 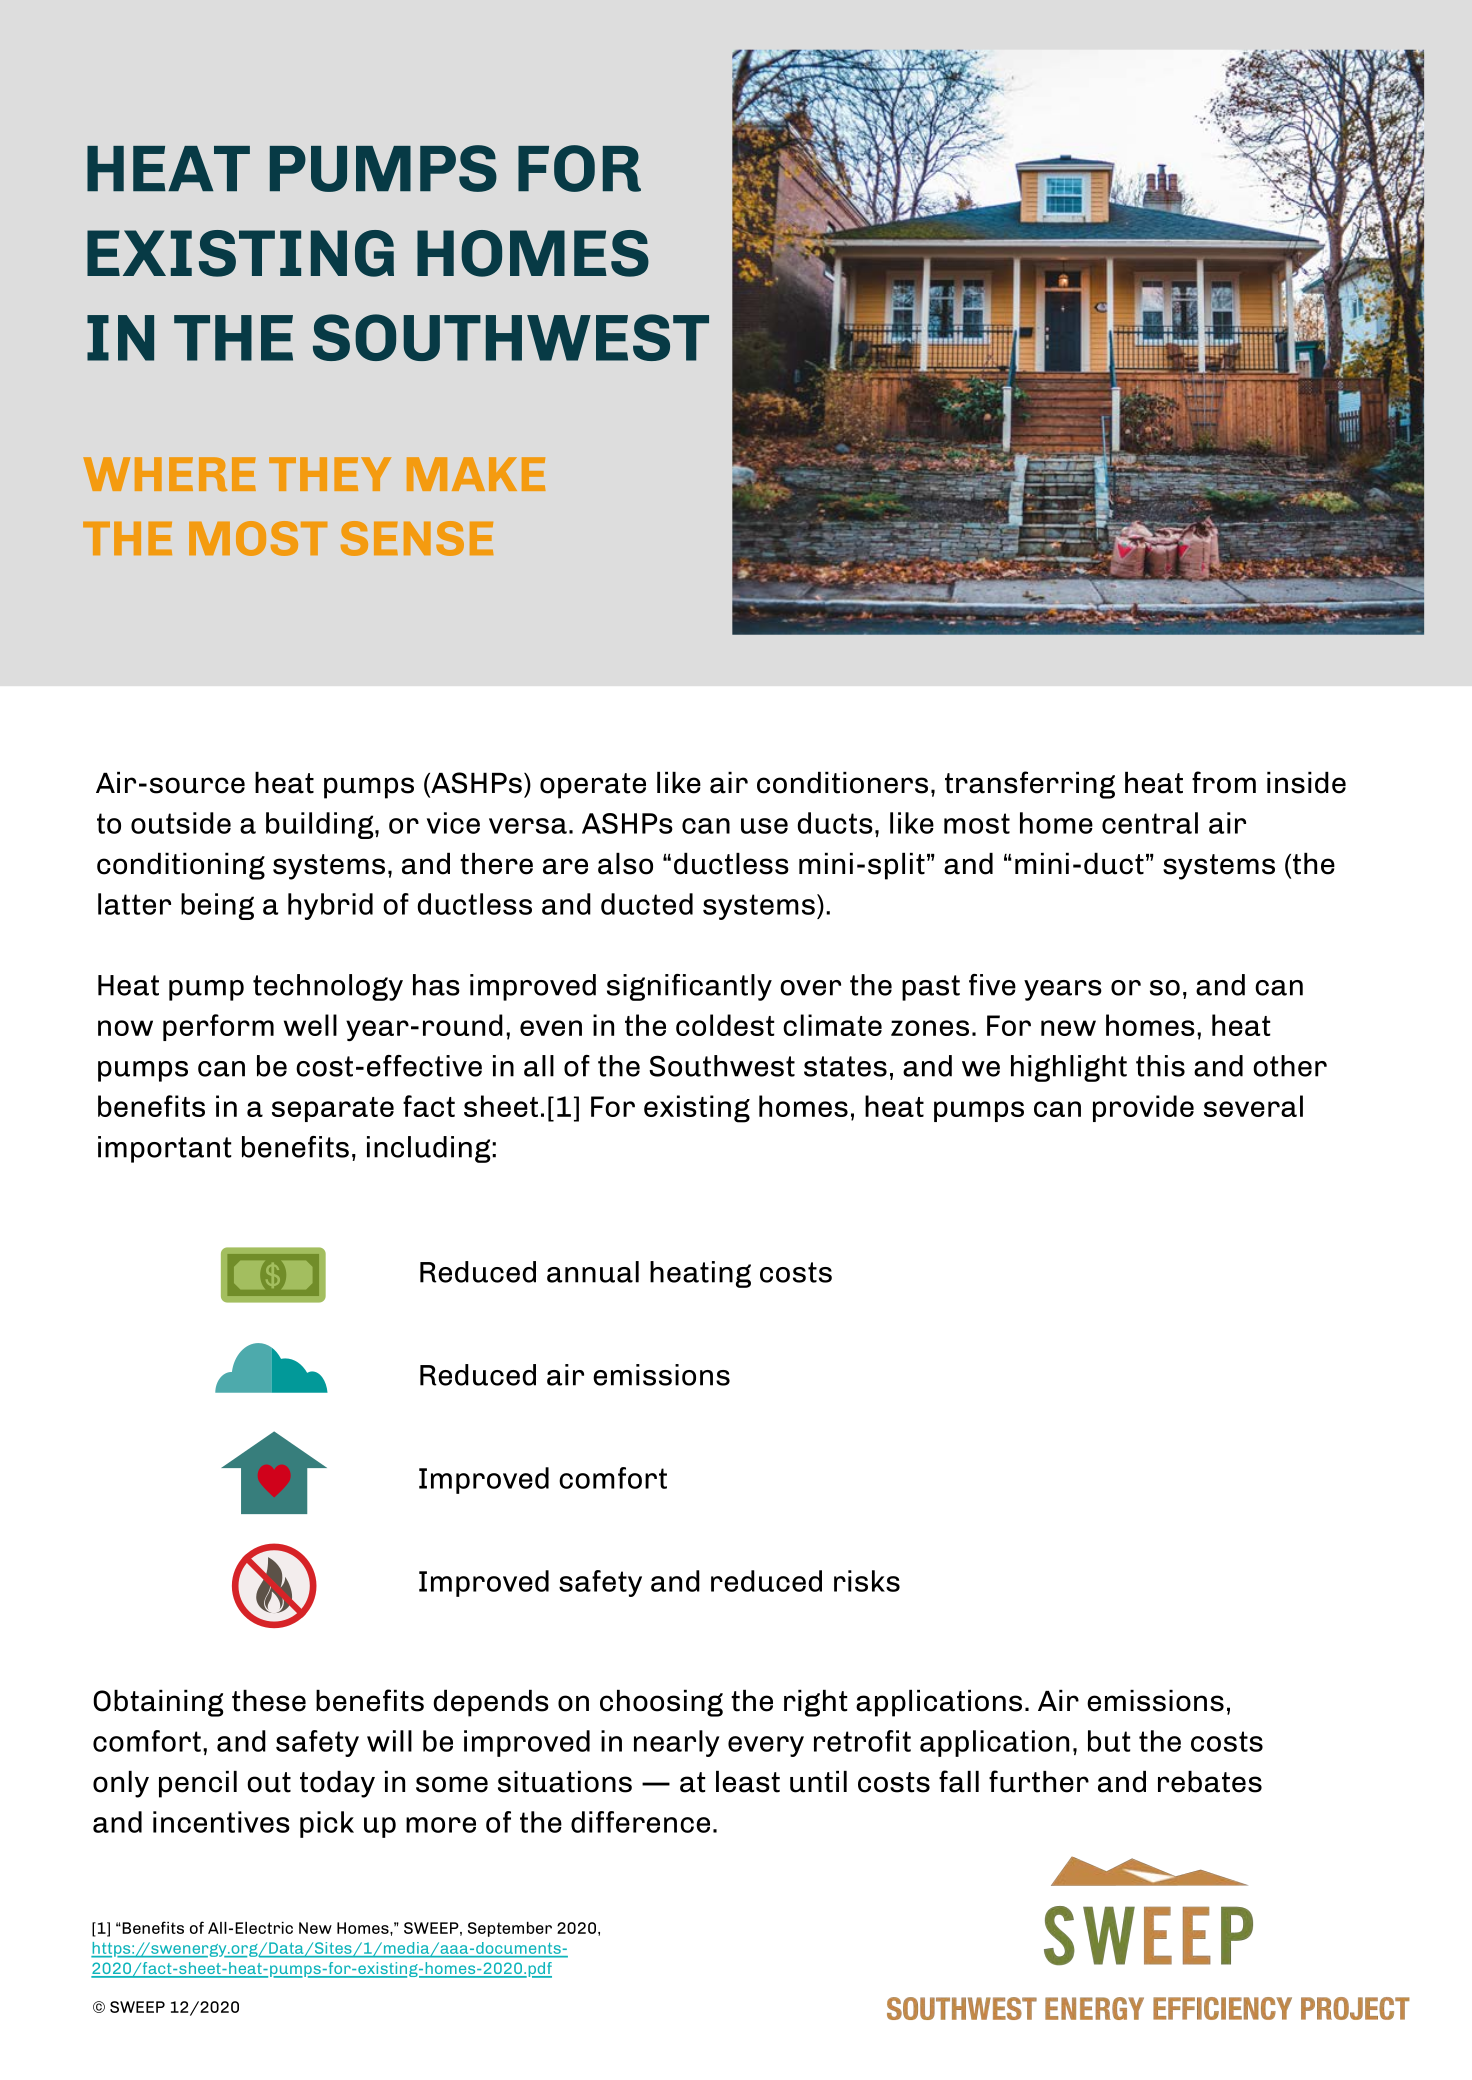 What do you see at coordinates (476, 474) in the screenshot?
I see `MAKE` at bounding box center [476, 474].
